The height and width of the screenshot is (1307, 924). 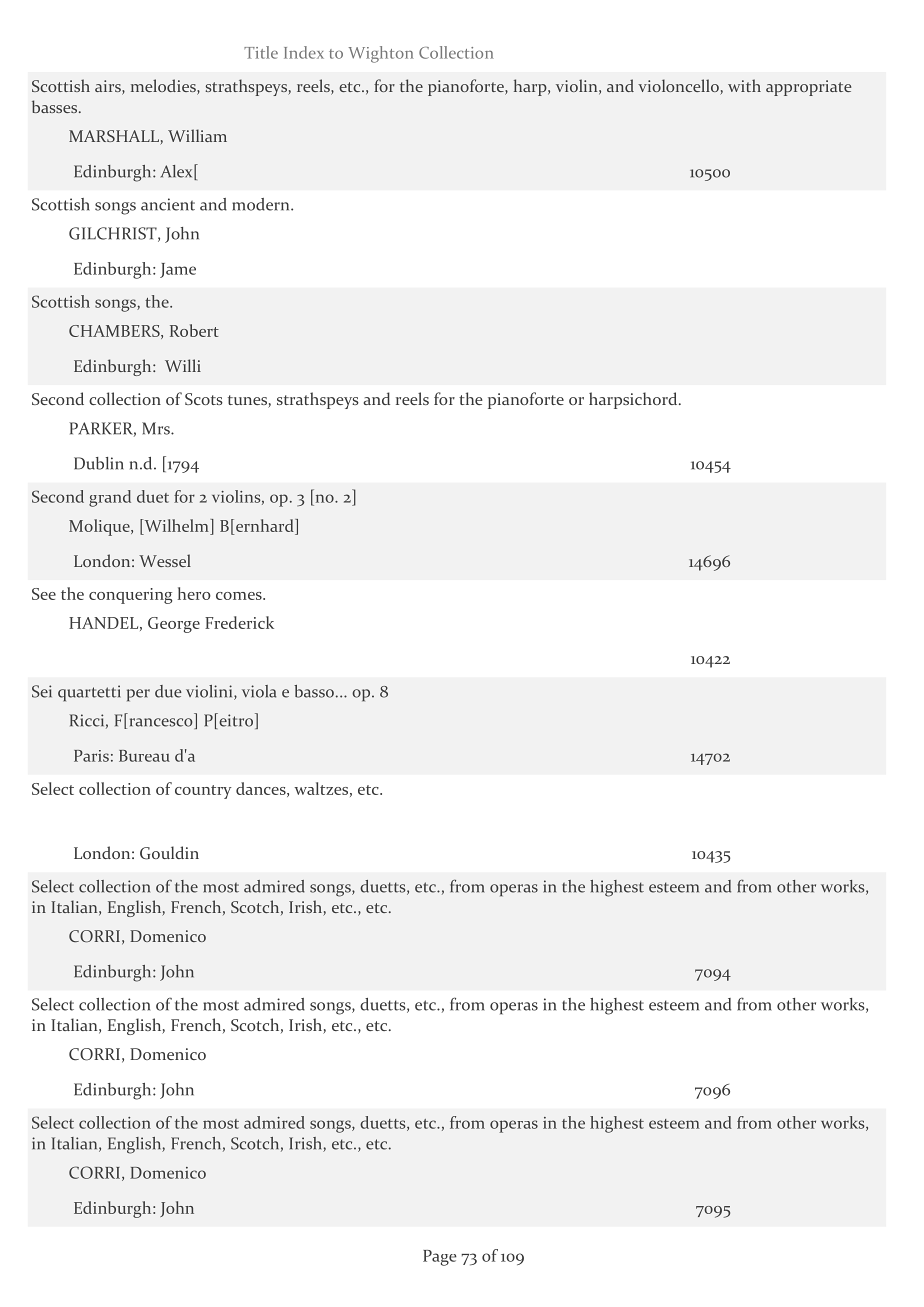 What do you see at coordinates (304, 52) in the screenshot?
I see `Index` at bounding box center [304, 52].
